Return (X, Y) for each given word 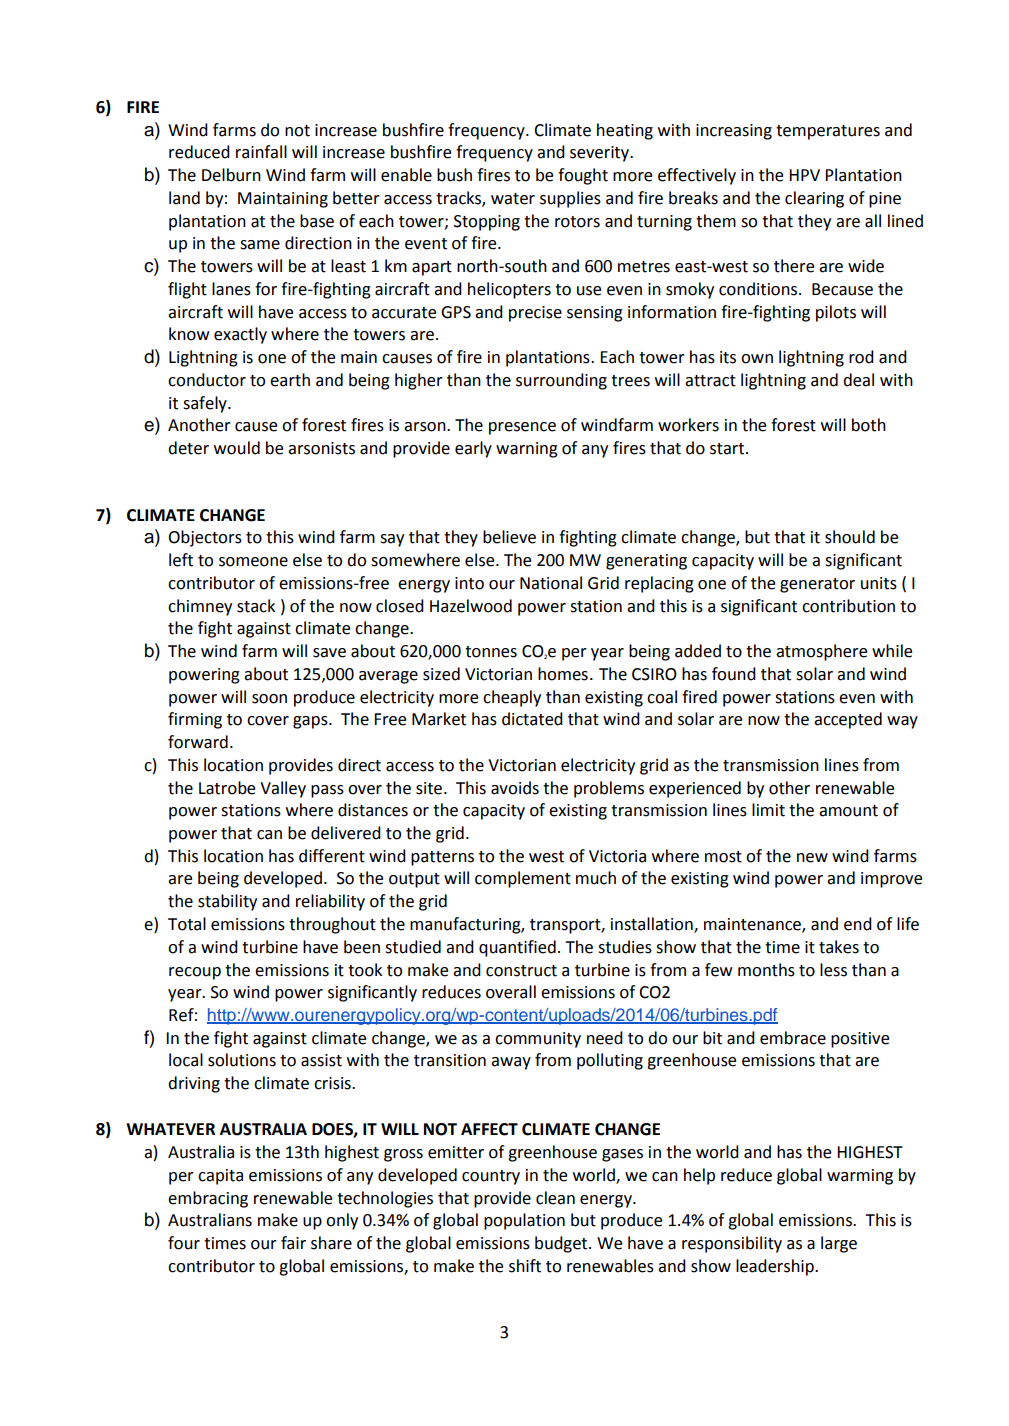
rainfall (261, 152)
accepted (848, 720)
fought (583, 176)
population (524, 1221)
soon (269, 699)
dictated (532, 719)
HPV (804, 175)
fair (293, 1243)
